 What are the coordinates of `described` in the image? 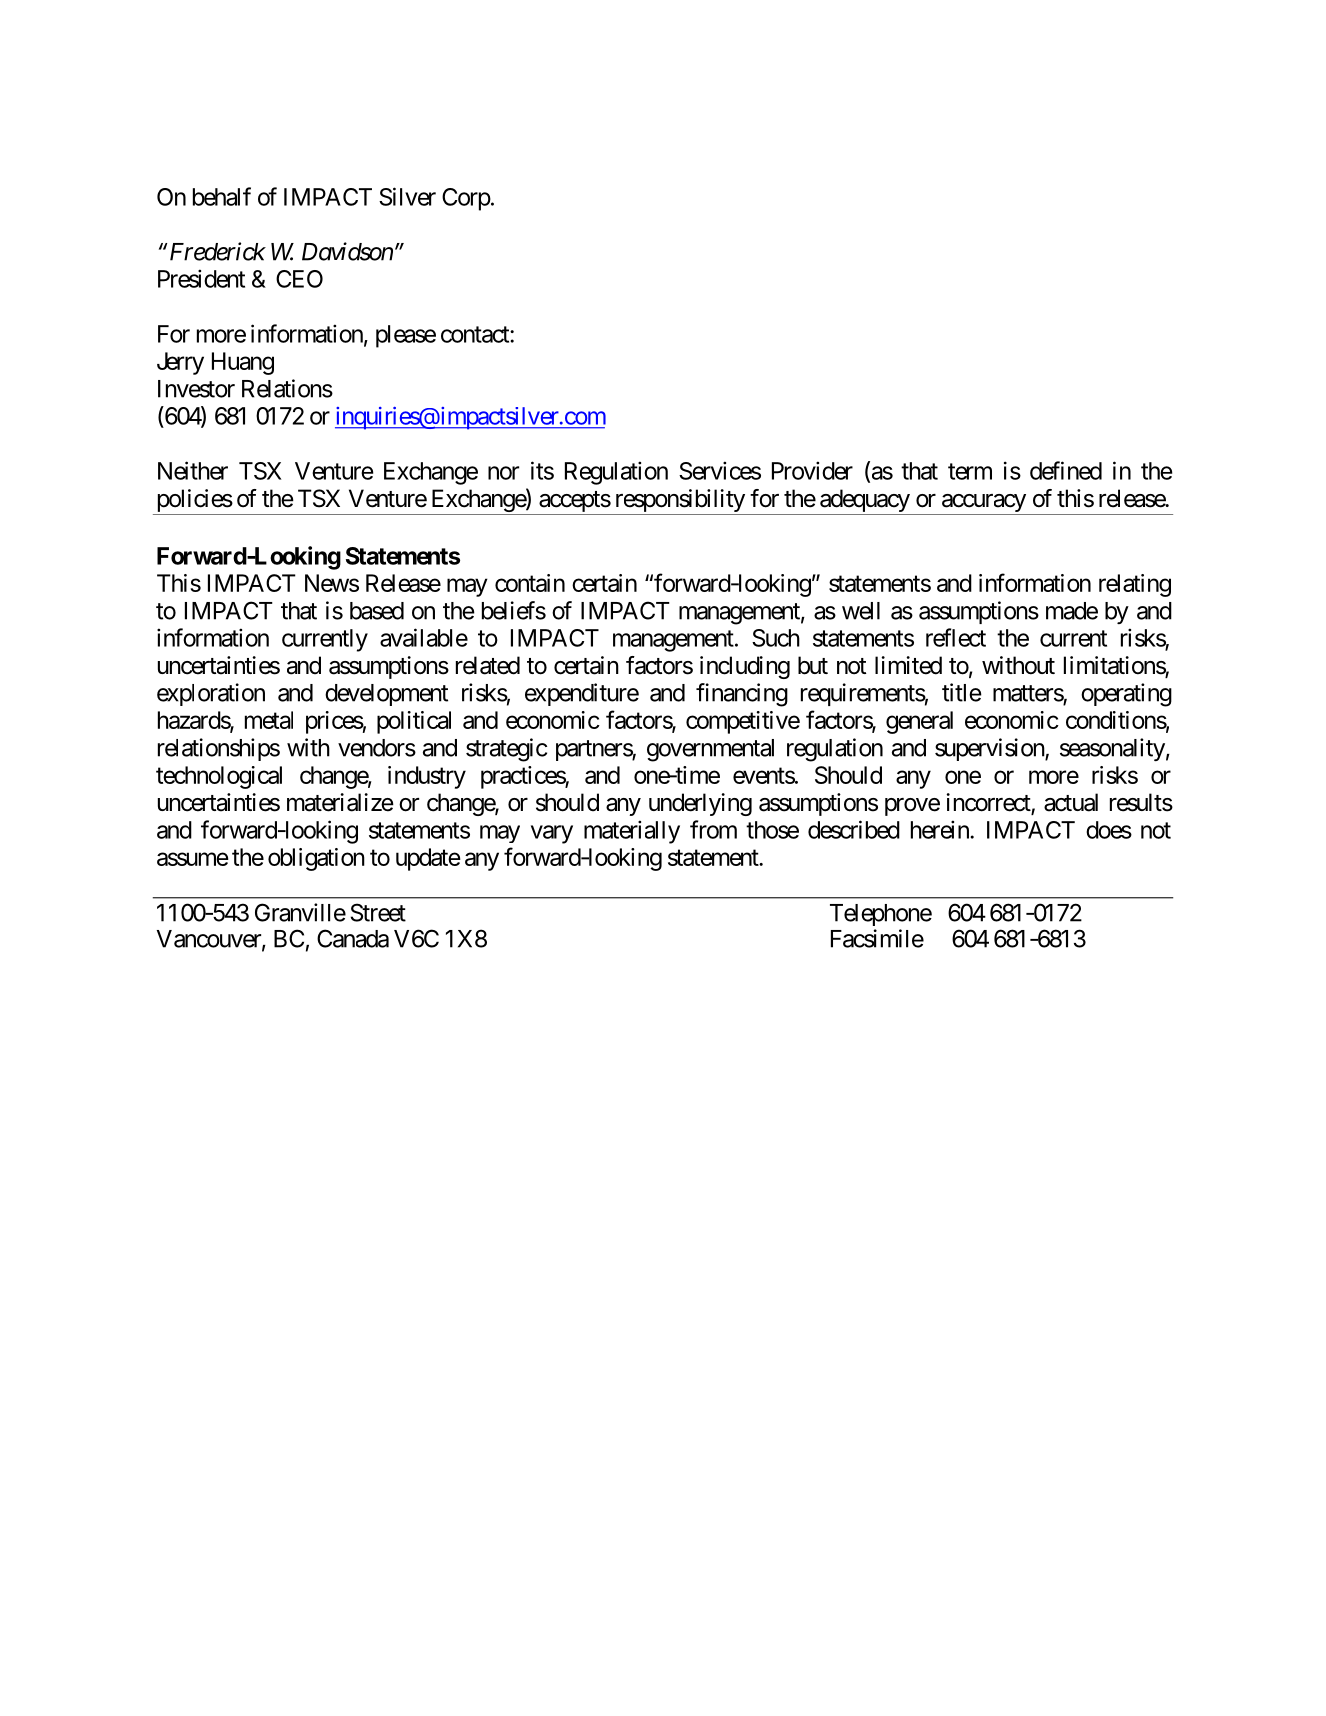 It's located at (854, 829).
